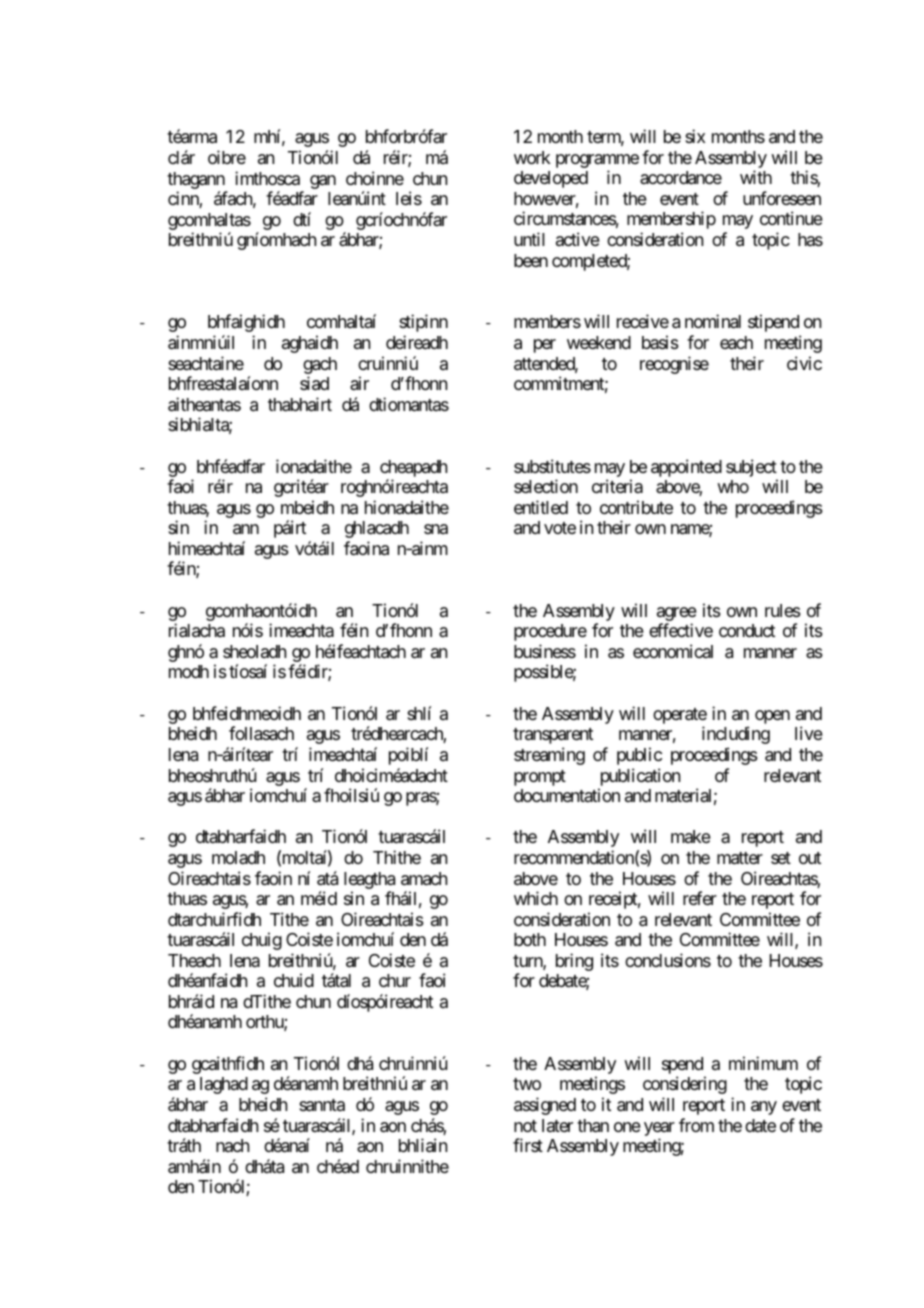 This image has height=1308, width=924. I want to click on not, so click(525, 1126).
